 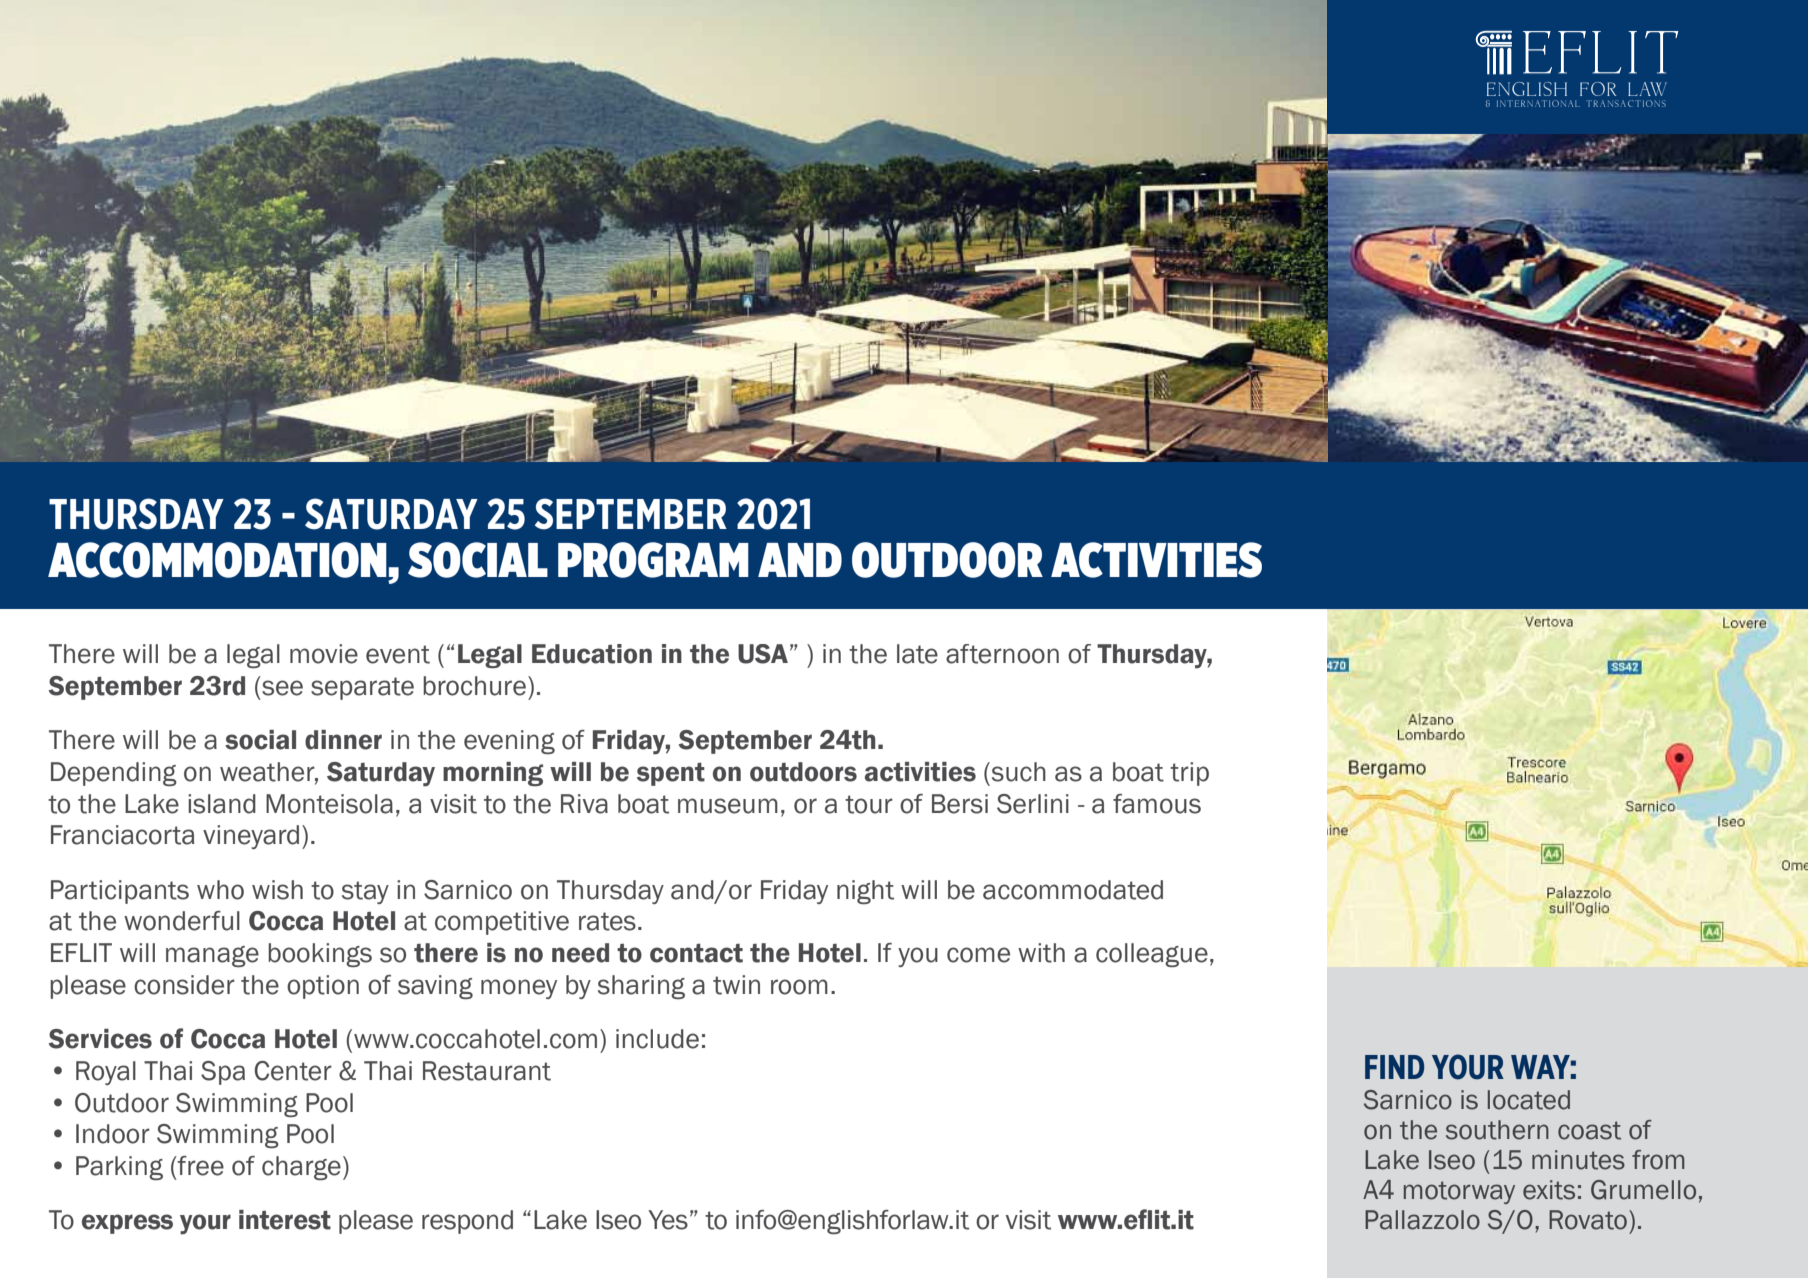 What do you see at coordinates (1459, 1192) in the page?
I see `motorway` at bounding box center [1459, 1192].
